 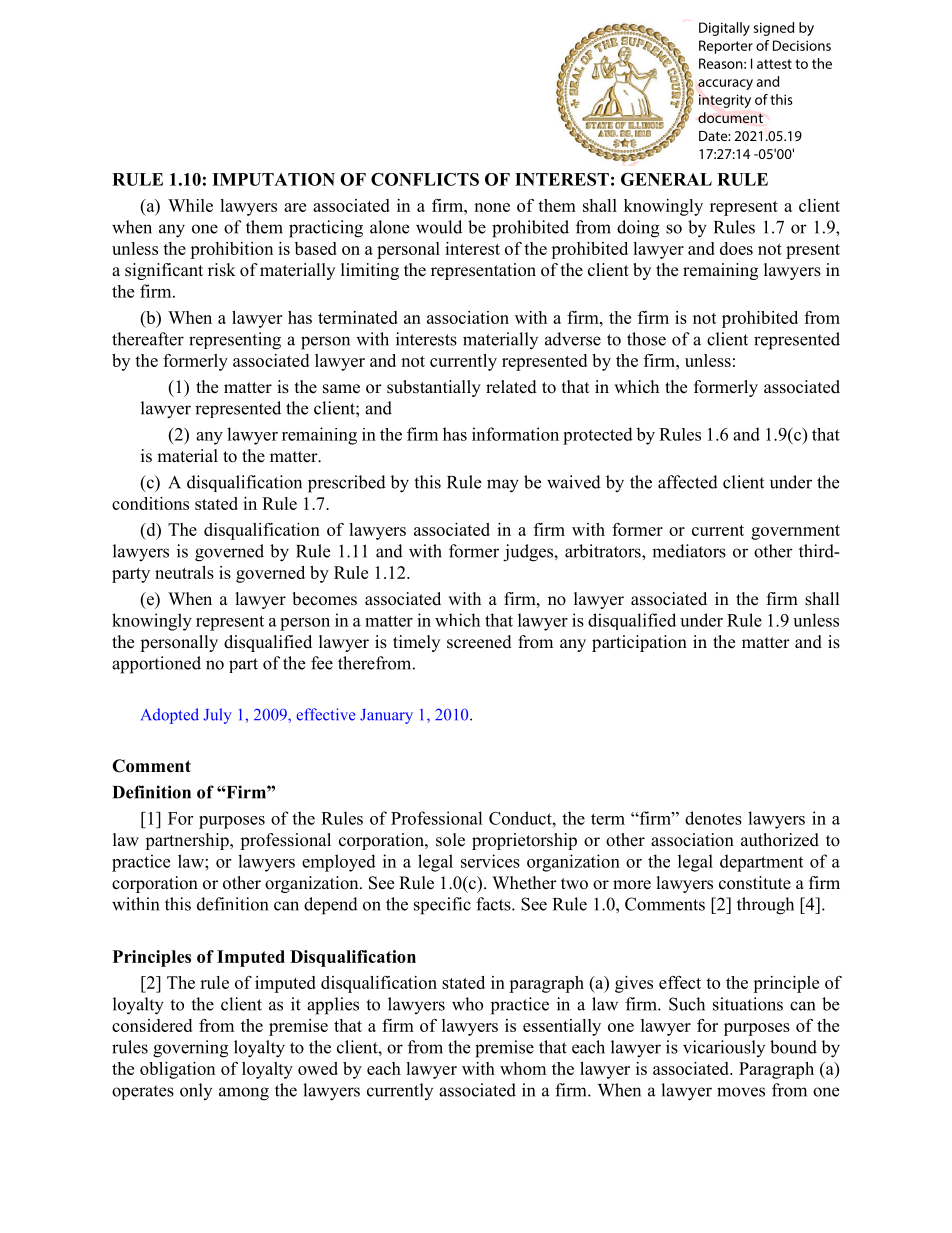 I want to click on mediators, so click(x=689, y=551).
